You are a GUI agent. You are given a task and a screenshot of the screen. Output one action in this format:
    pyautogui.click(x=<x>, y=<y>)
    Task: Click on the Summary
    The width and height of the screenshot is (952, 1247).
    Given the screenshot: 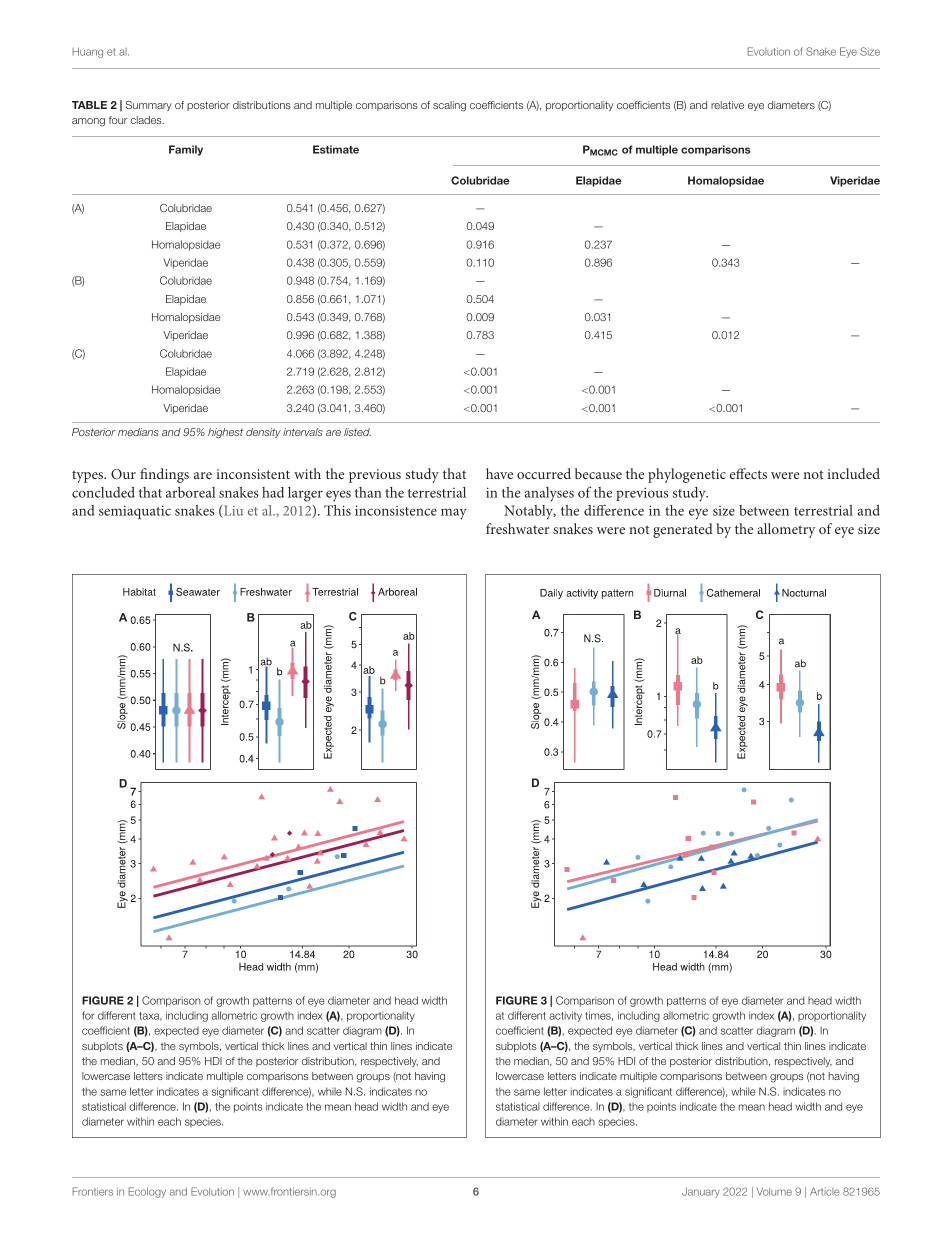 What is the action you would take?
    pyautogui.click(x=149, y=106)
